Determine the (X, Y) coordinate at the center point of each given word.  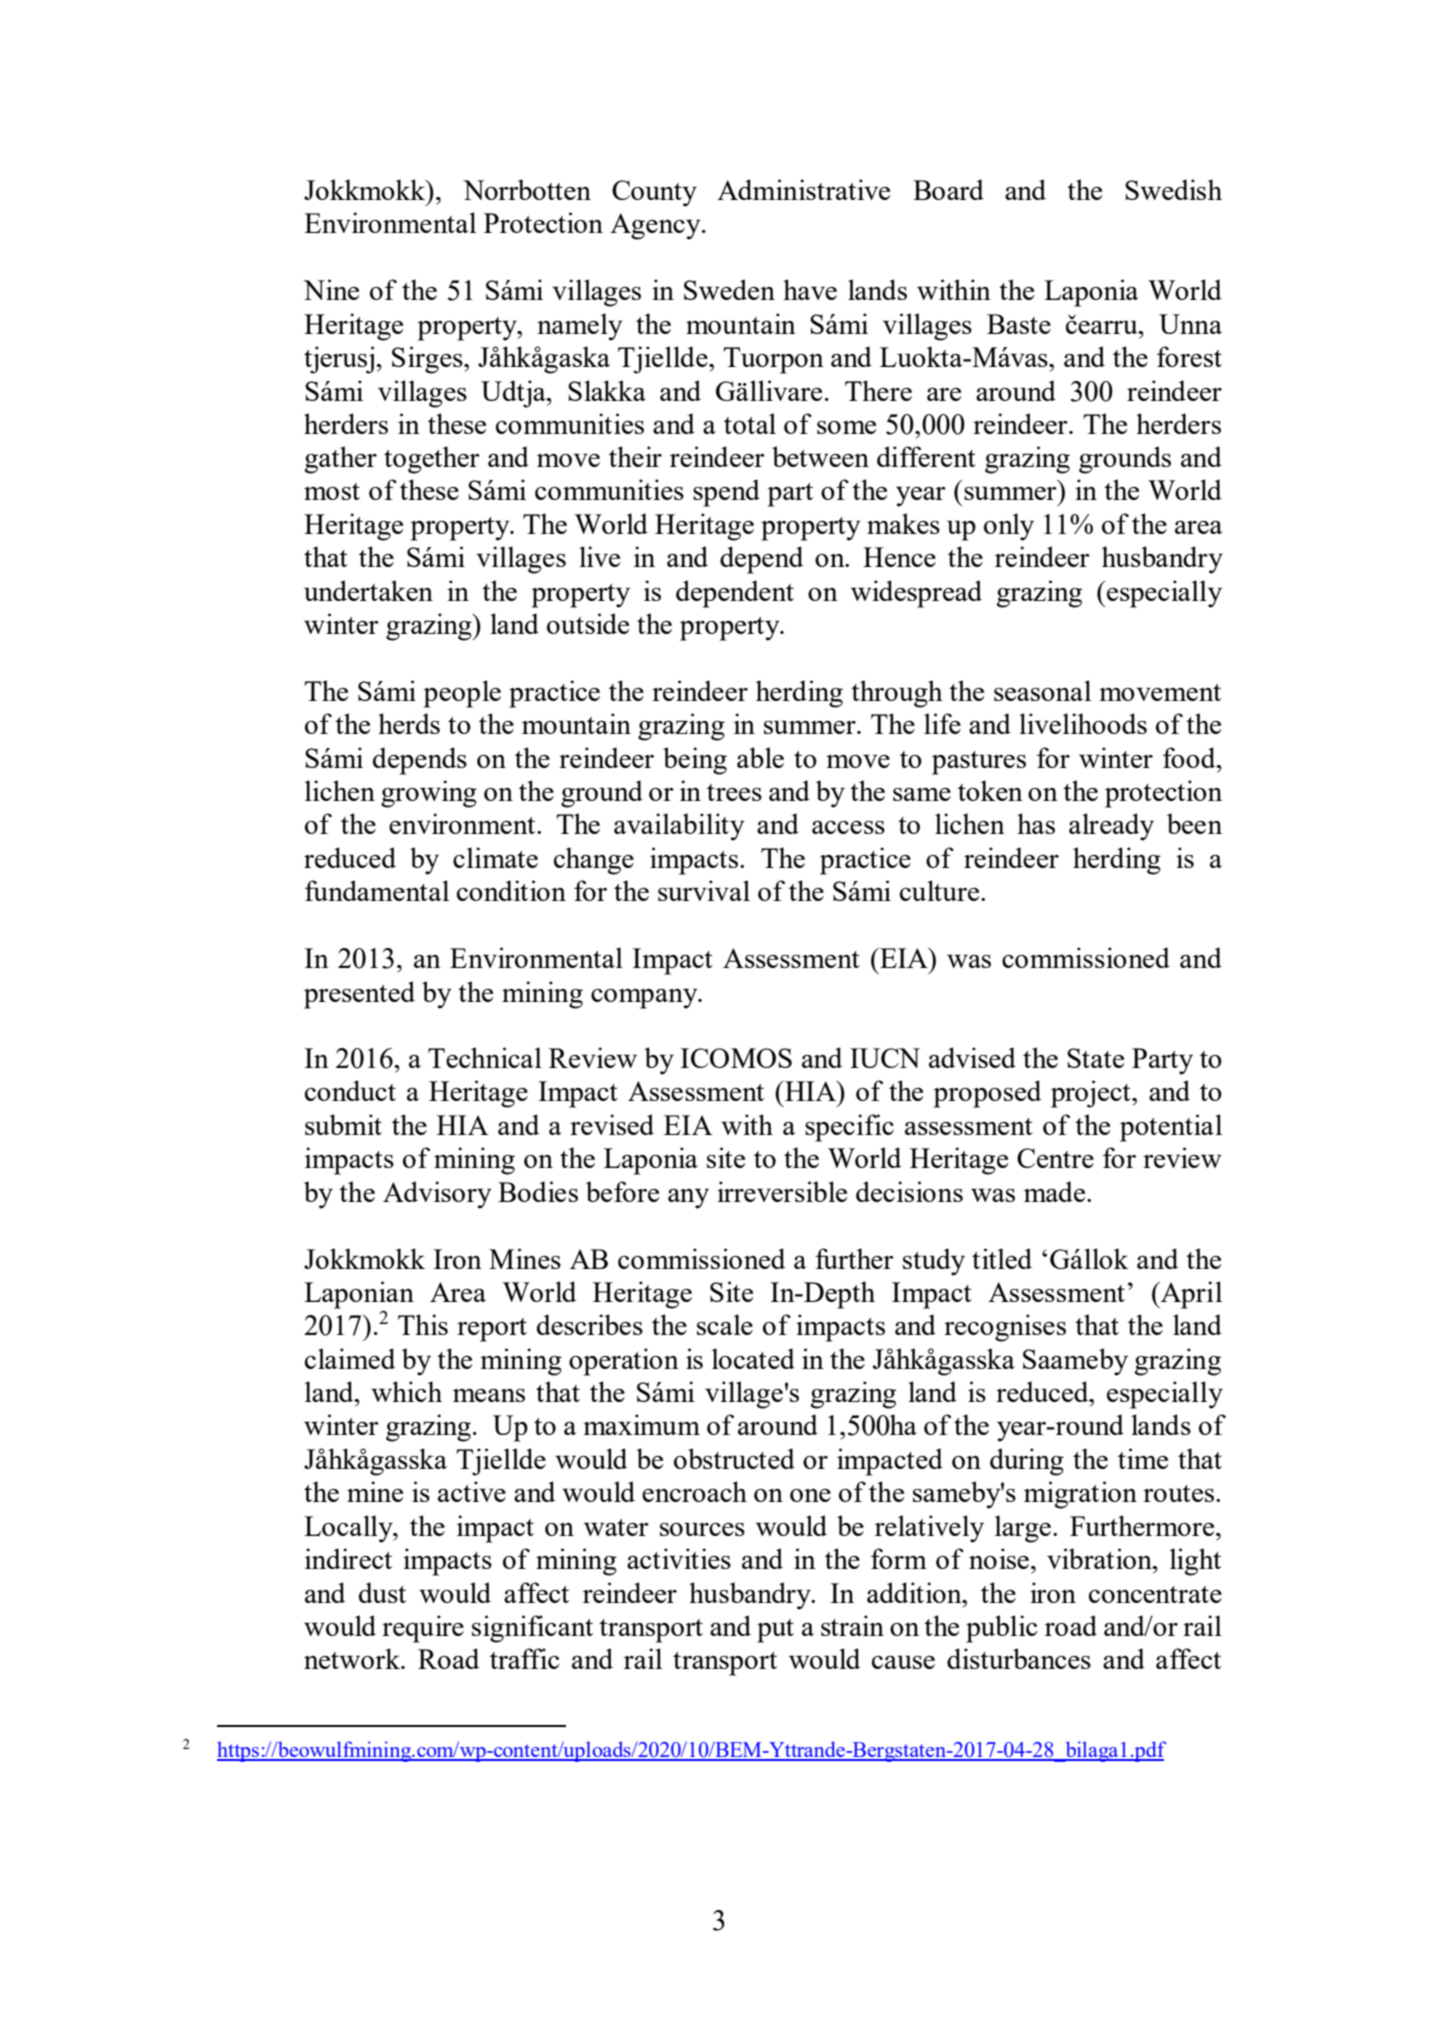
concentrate (1155, 1594)
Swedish (1173, 189)
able (760, 757)
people (462, 694)
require (423, 1629)
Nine (331, 289)
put (775, 1631)
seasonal (1042, 690)
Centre (1055, 1158)
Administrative (803, 189)
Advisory (437, 1195)
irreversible (782, 1191)
